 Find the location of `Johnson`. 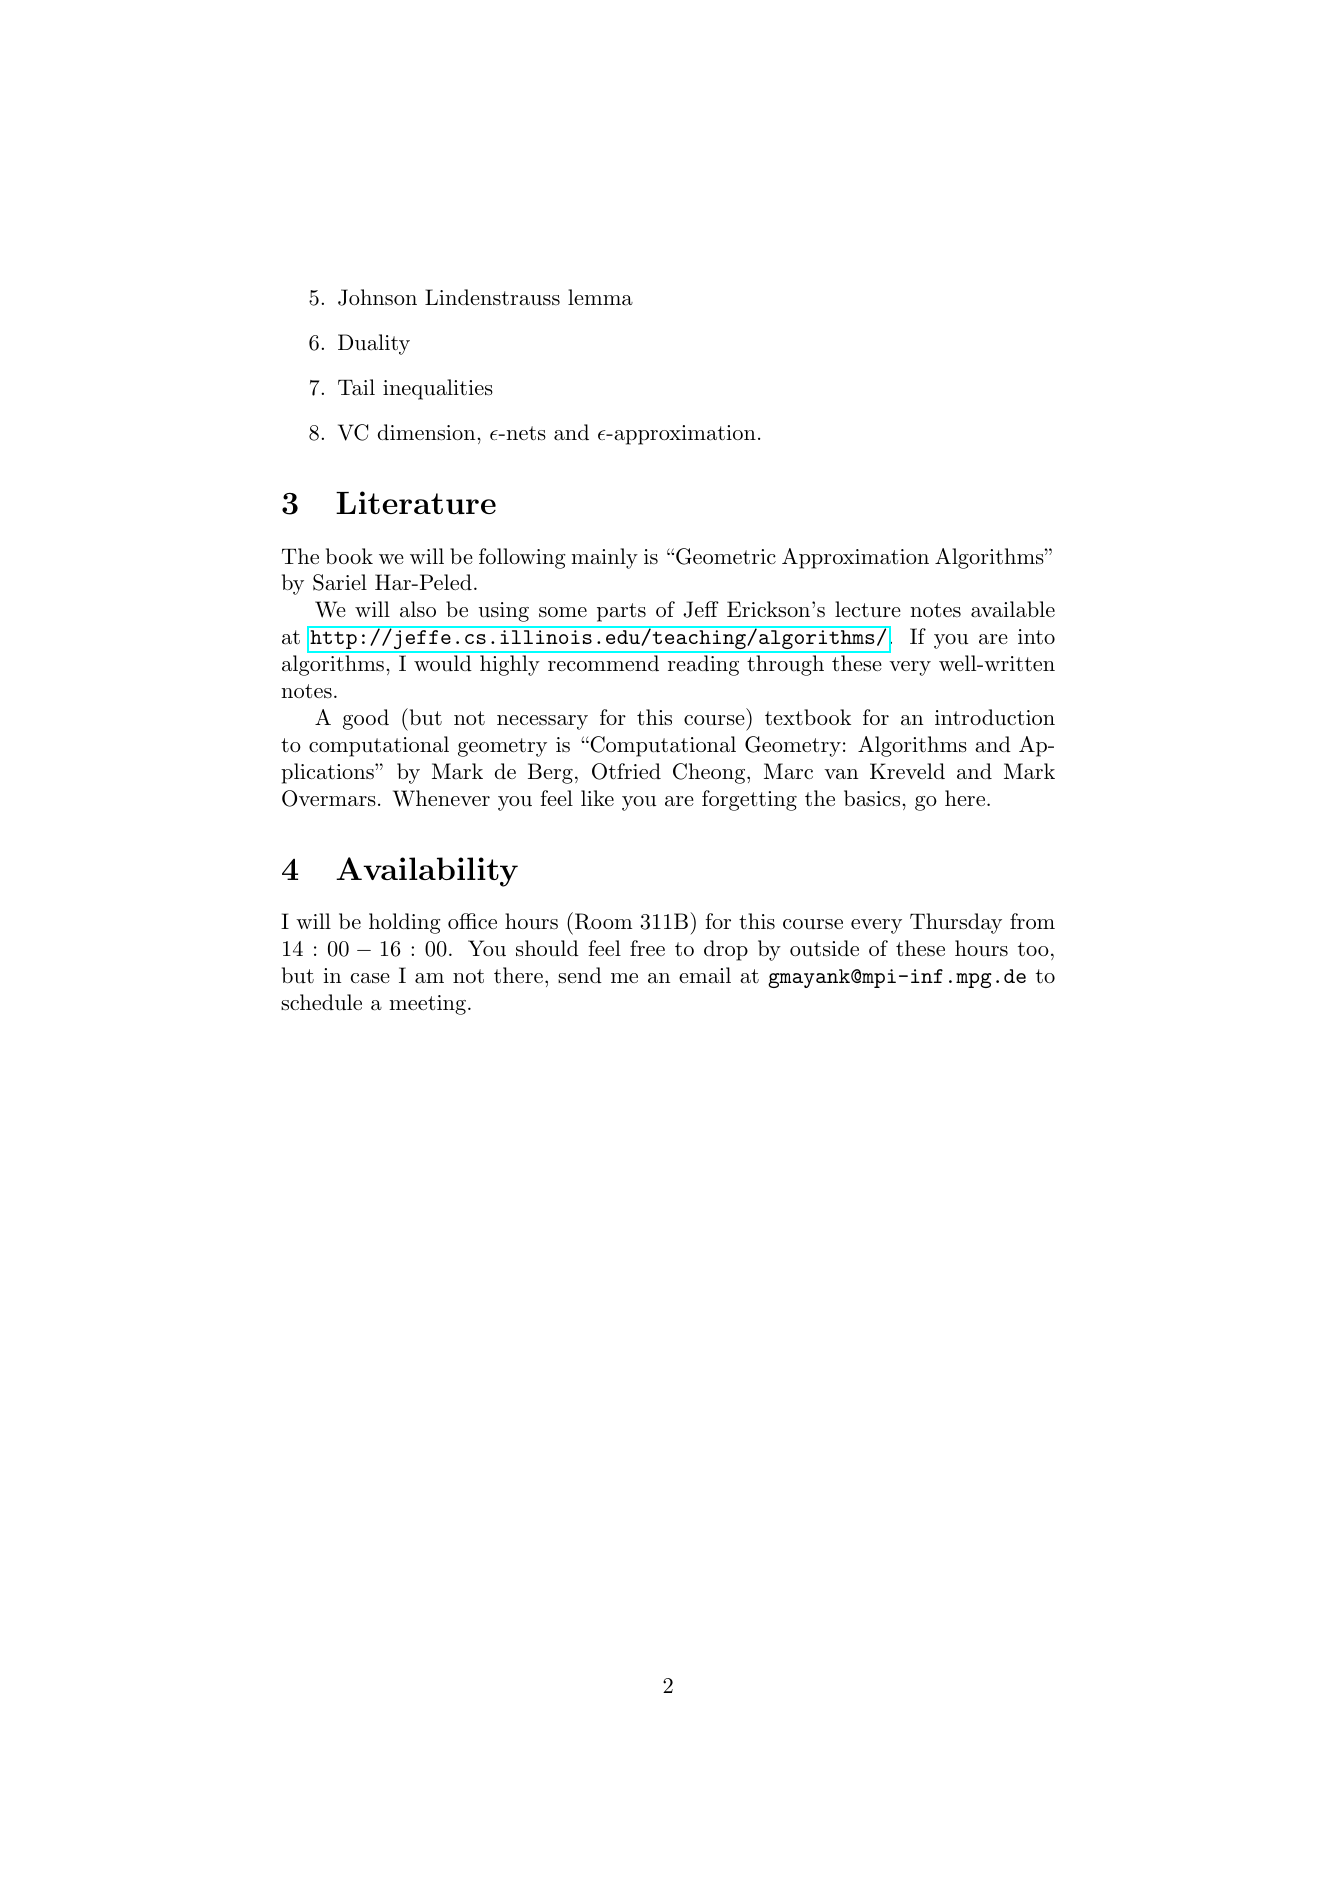

Johnson is located at coordinates (377, 297).
